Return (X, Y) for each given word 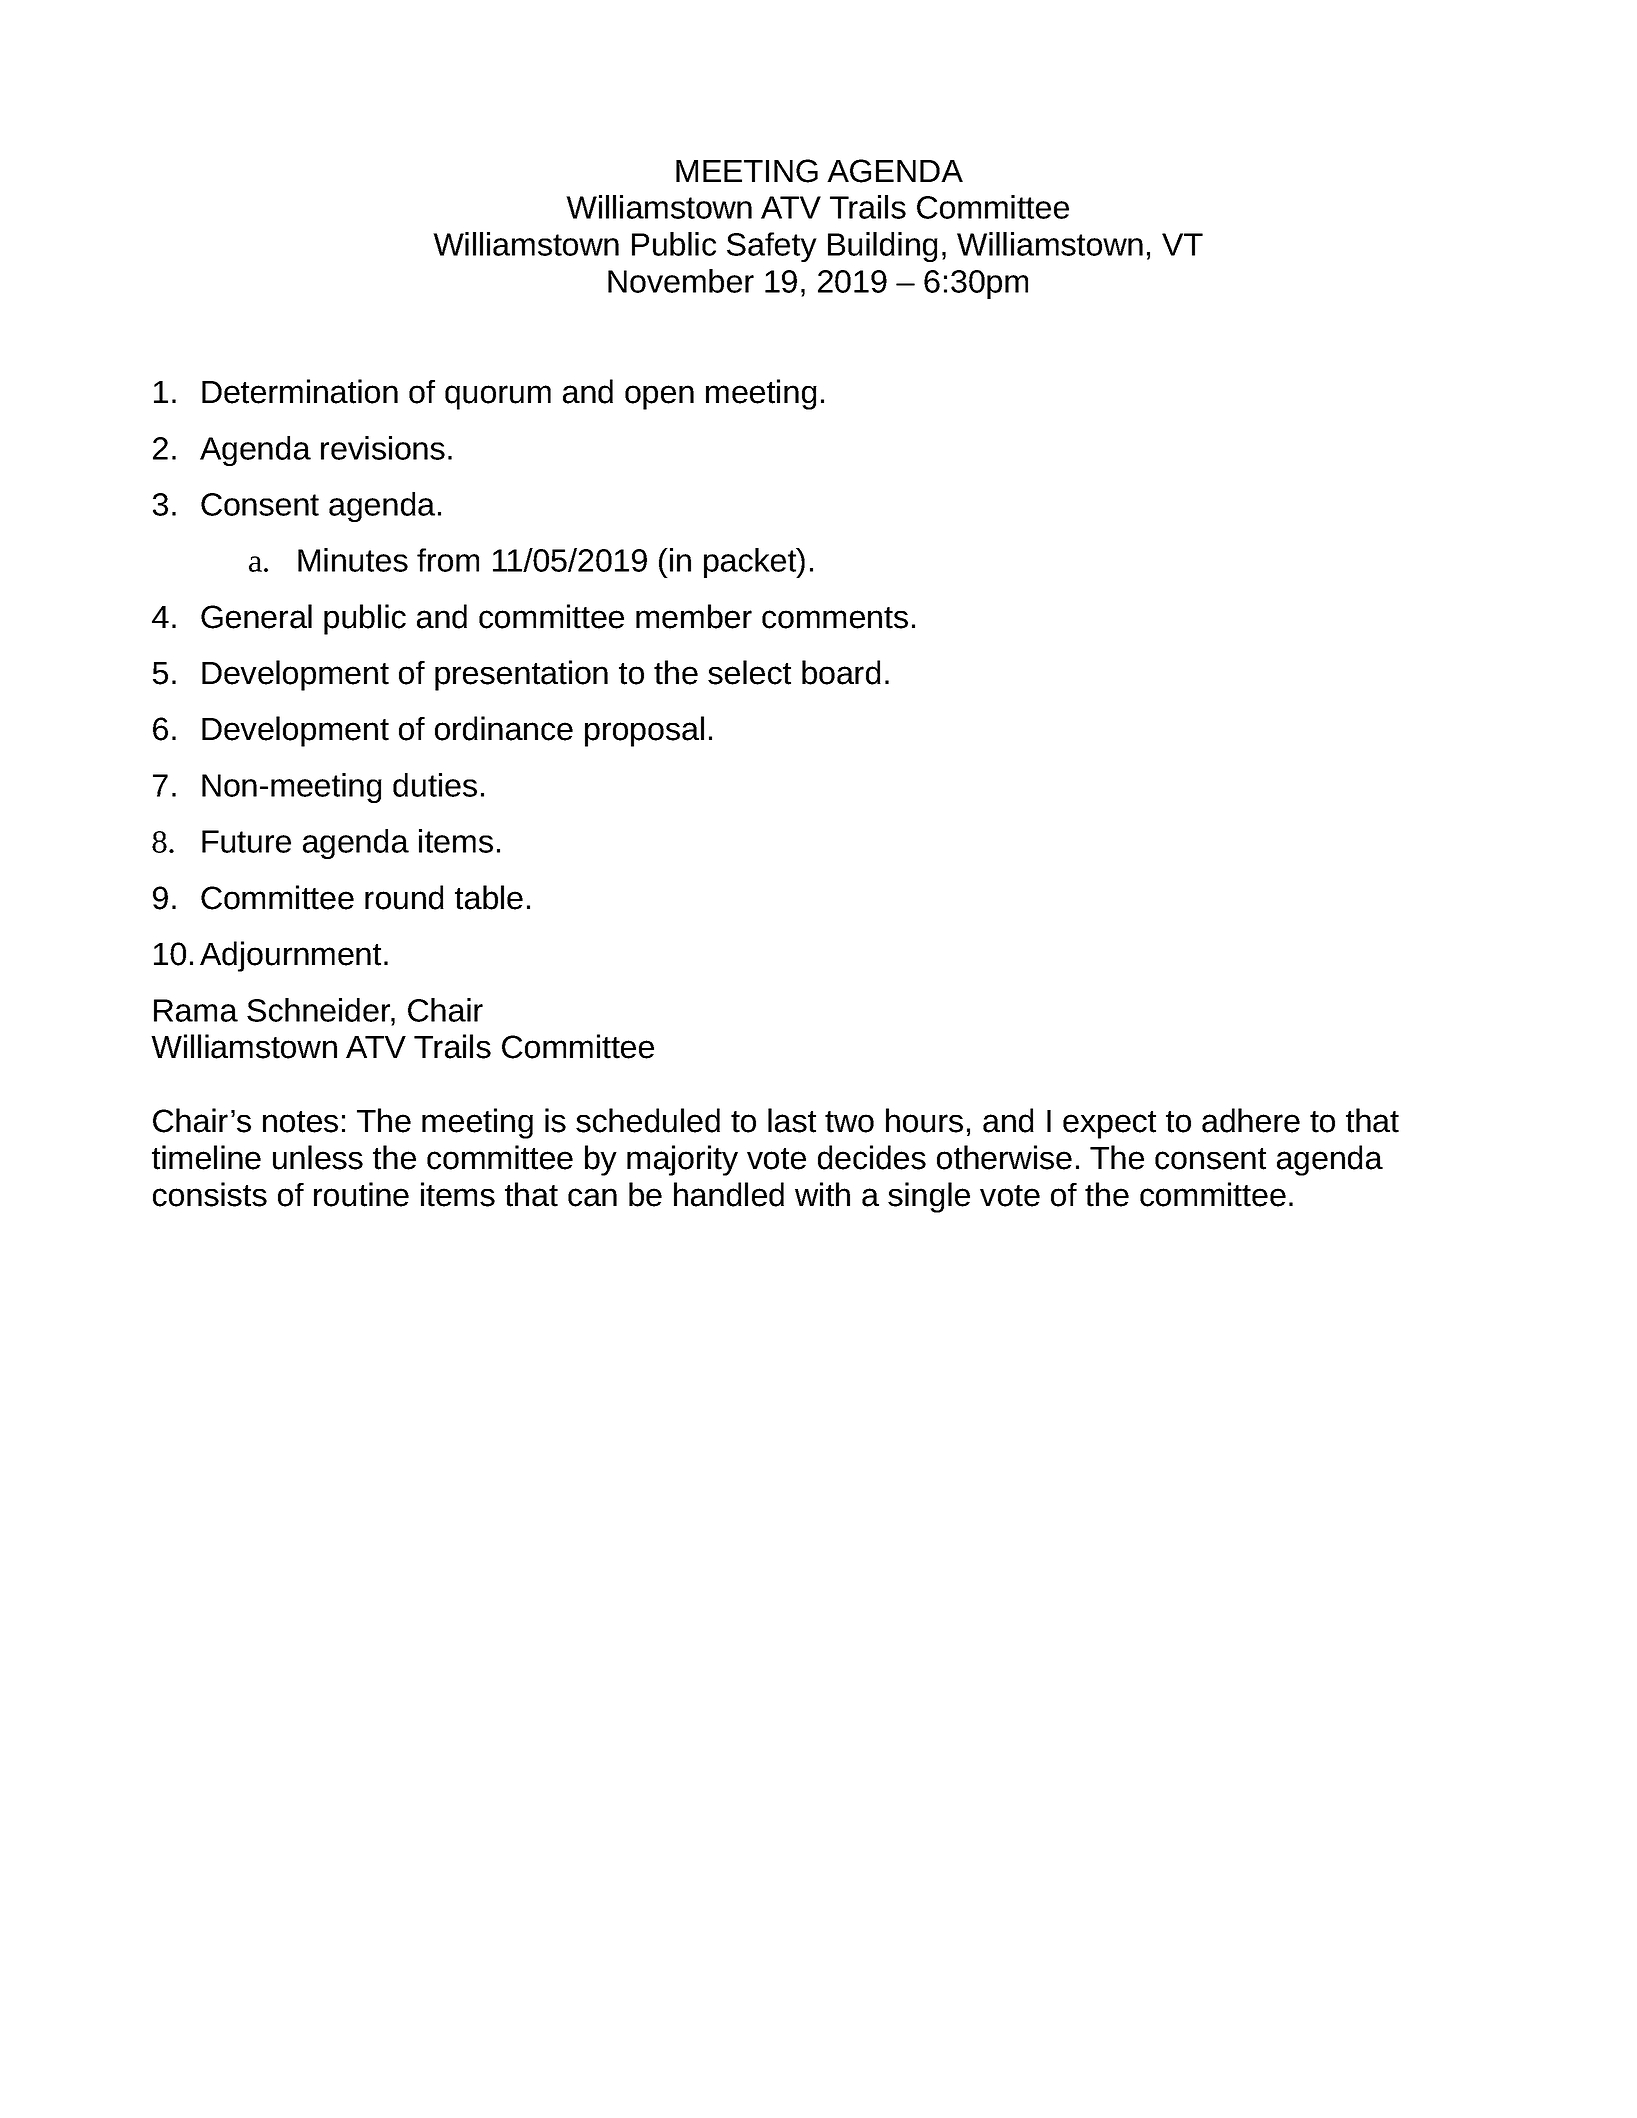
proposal (644, 731)
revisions (383, 448)
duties (435, 785)
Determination (300, 391)
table (489, 897)
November (681, 281)
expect (1109, 1125)
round (404, 897)
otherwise (1004, 1157)
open (659, 397)
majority (682, 1160)
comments (835, 618)
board (841, 672)
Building (883, 247)
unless (318, 1157)
